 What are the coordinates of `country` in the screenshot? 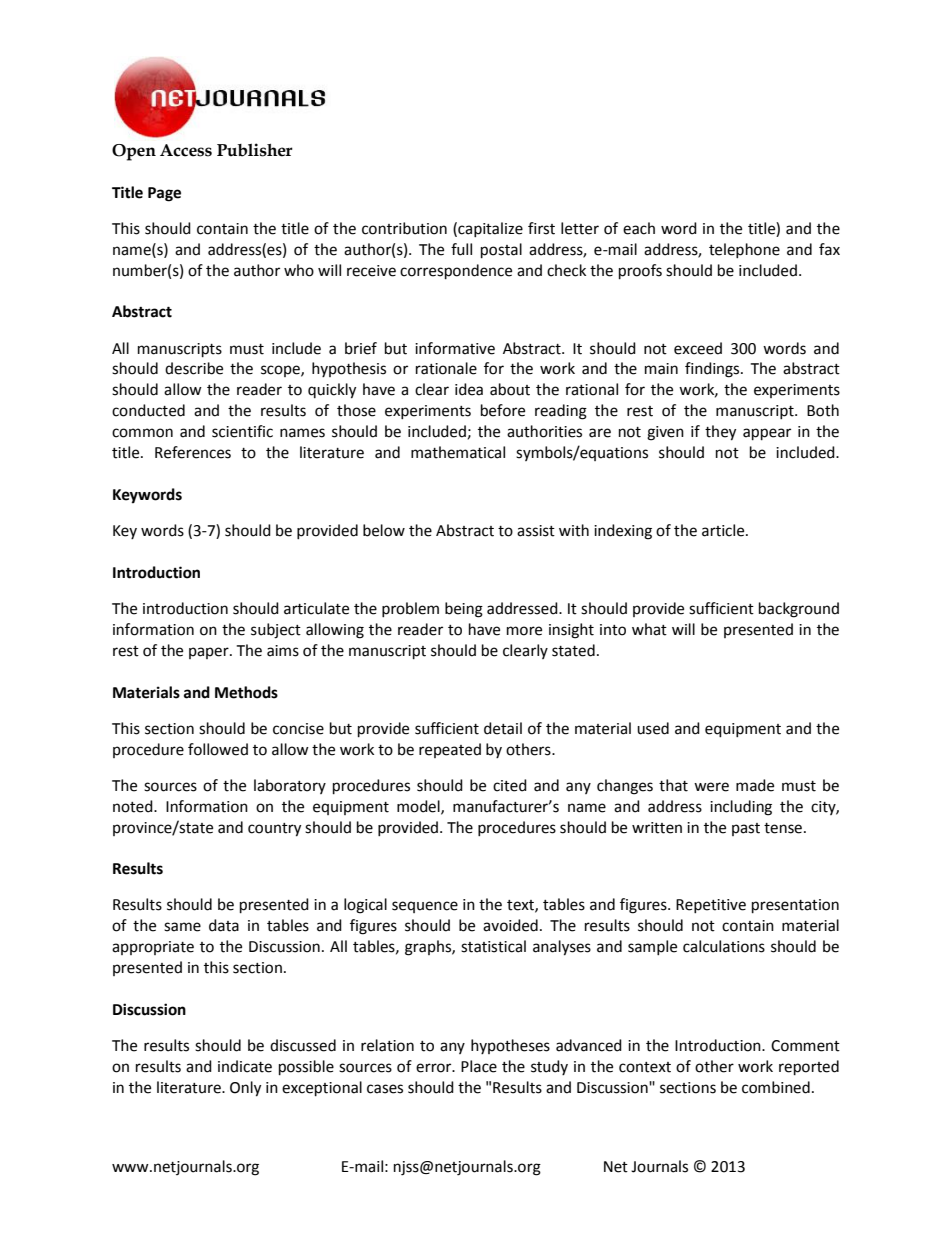 It's located at (274, 830).
